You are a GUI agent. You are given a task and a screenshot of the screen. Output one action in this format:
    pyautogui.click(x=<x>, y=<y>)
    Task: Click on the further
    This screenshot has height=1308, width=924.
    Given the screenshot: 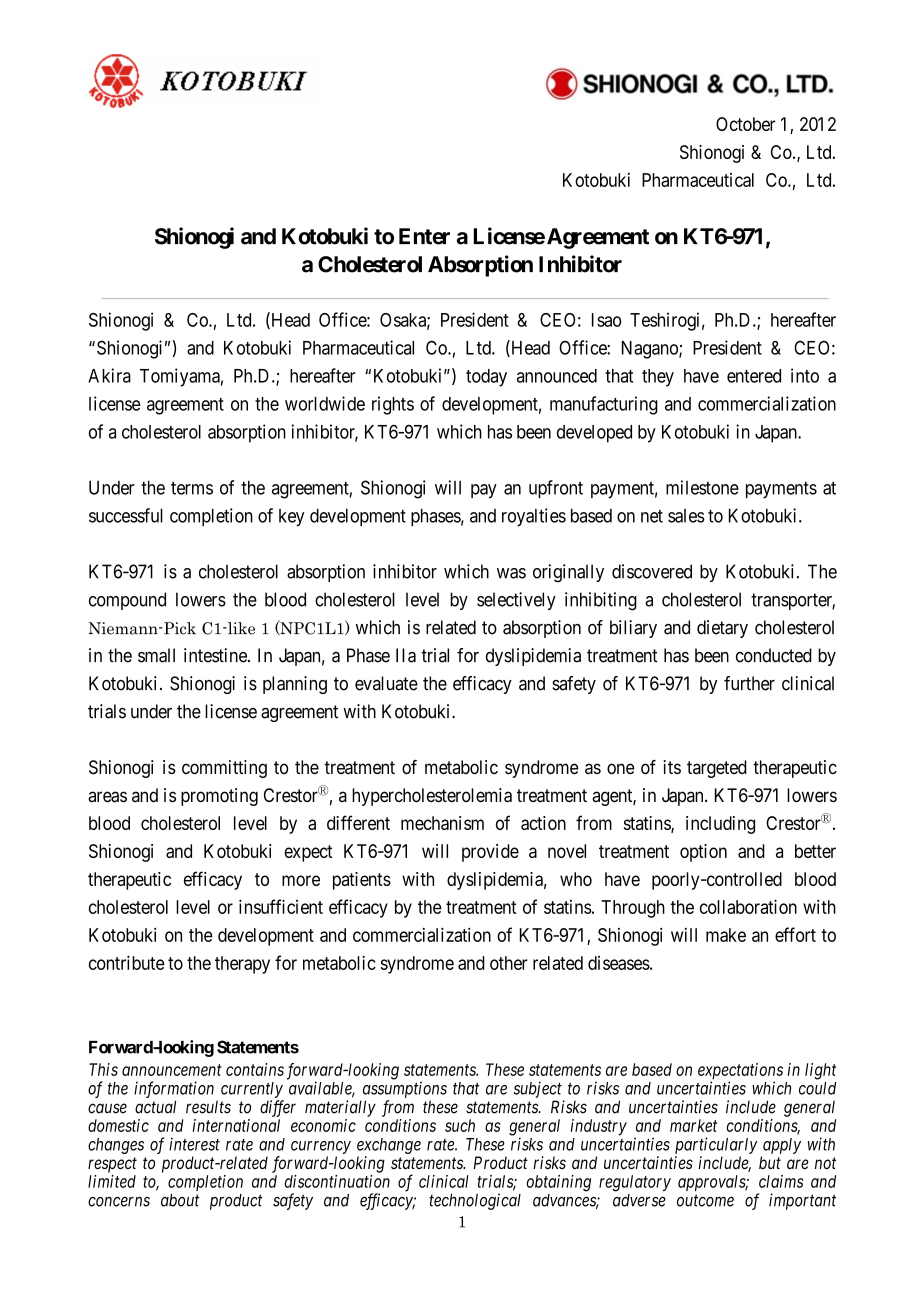 What is the action you would take?
    pyautogui.click(x=749, y=683)
